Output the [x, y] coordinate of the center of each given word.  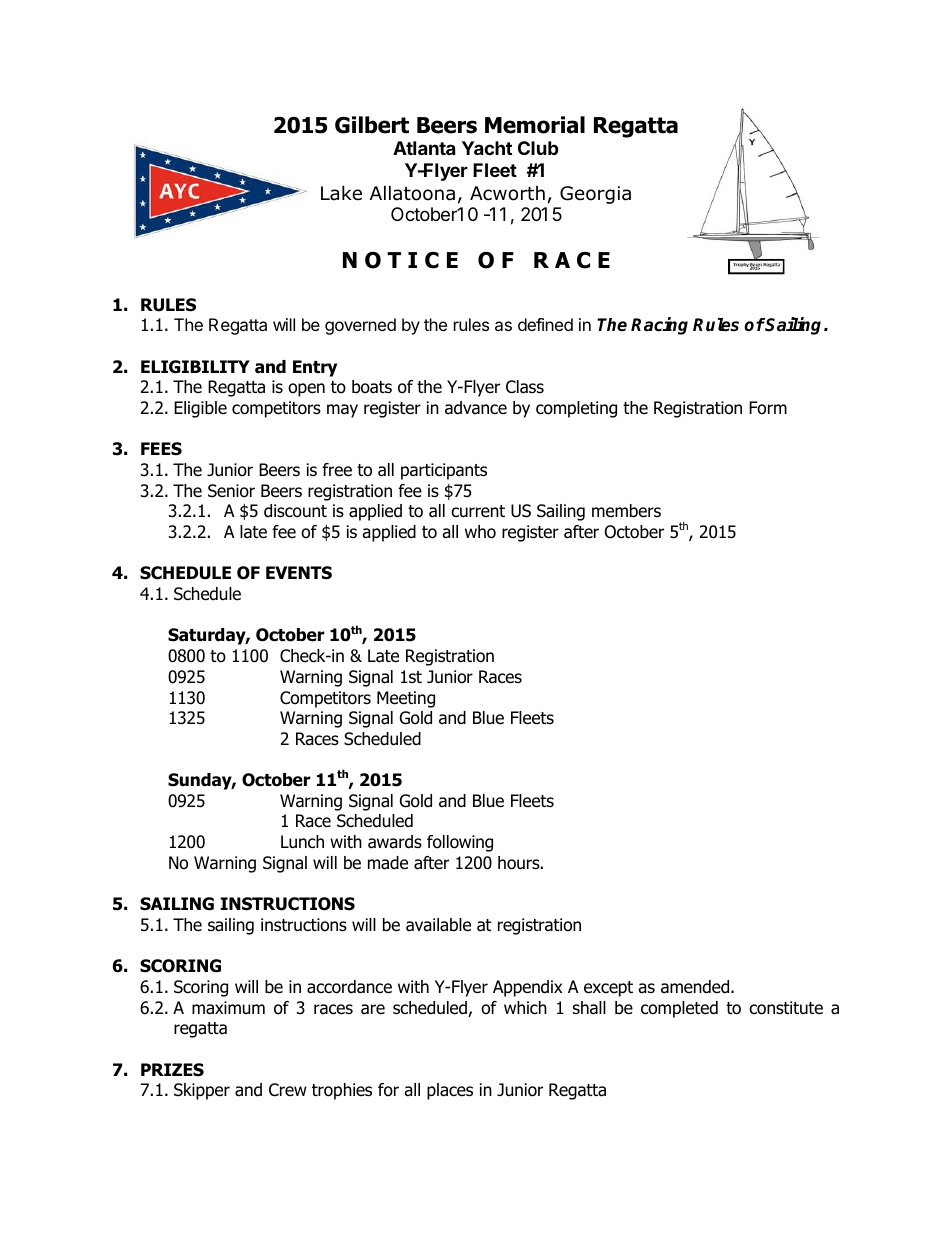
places [450, 1091]
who [480, 532]
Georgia [595, 195]
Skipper [202, 1091]
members [626, 511]
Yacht [487, 148]
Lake [341, 193]
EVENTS [299, 573]
